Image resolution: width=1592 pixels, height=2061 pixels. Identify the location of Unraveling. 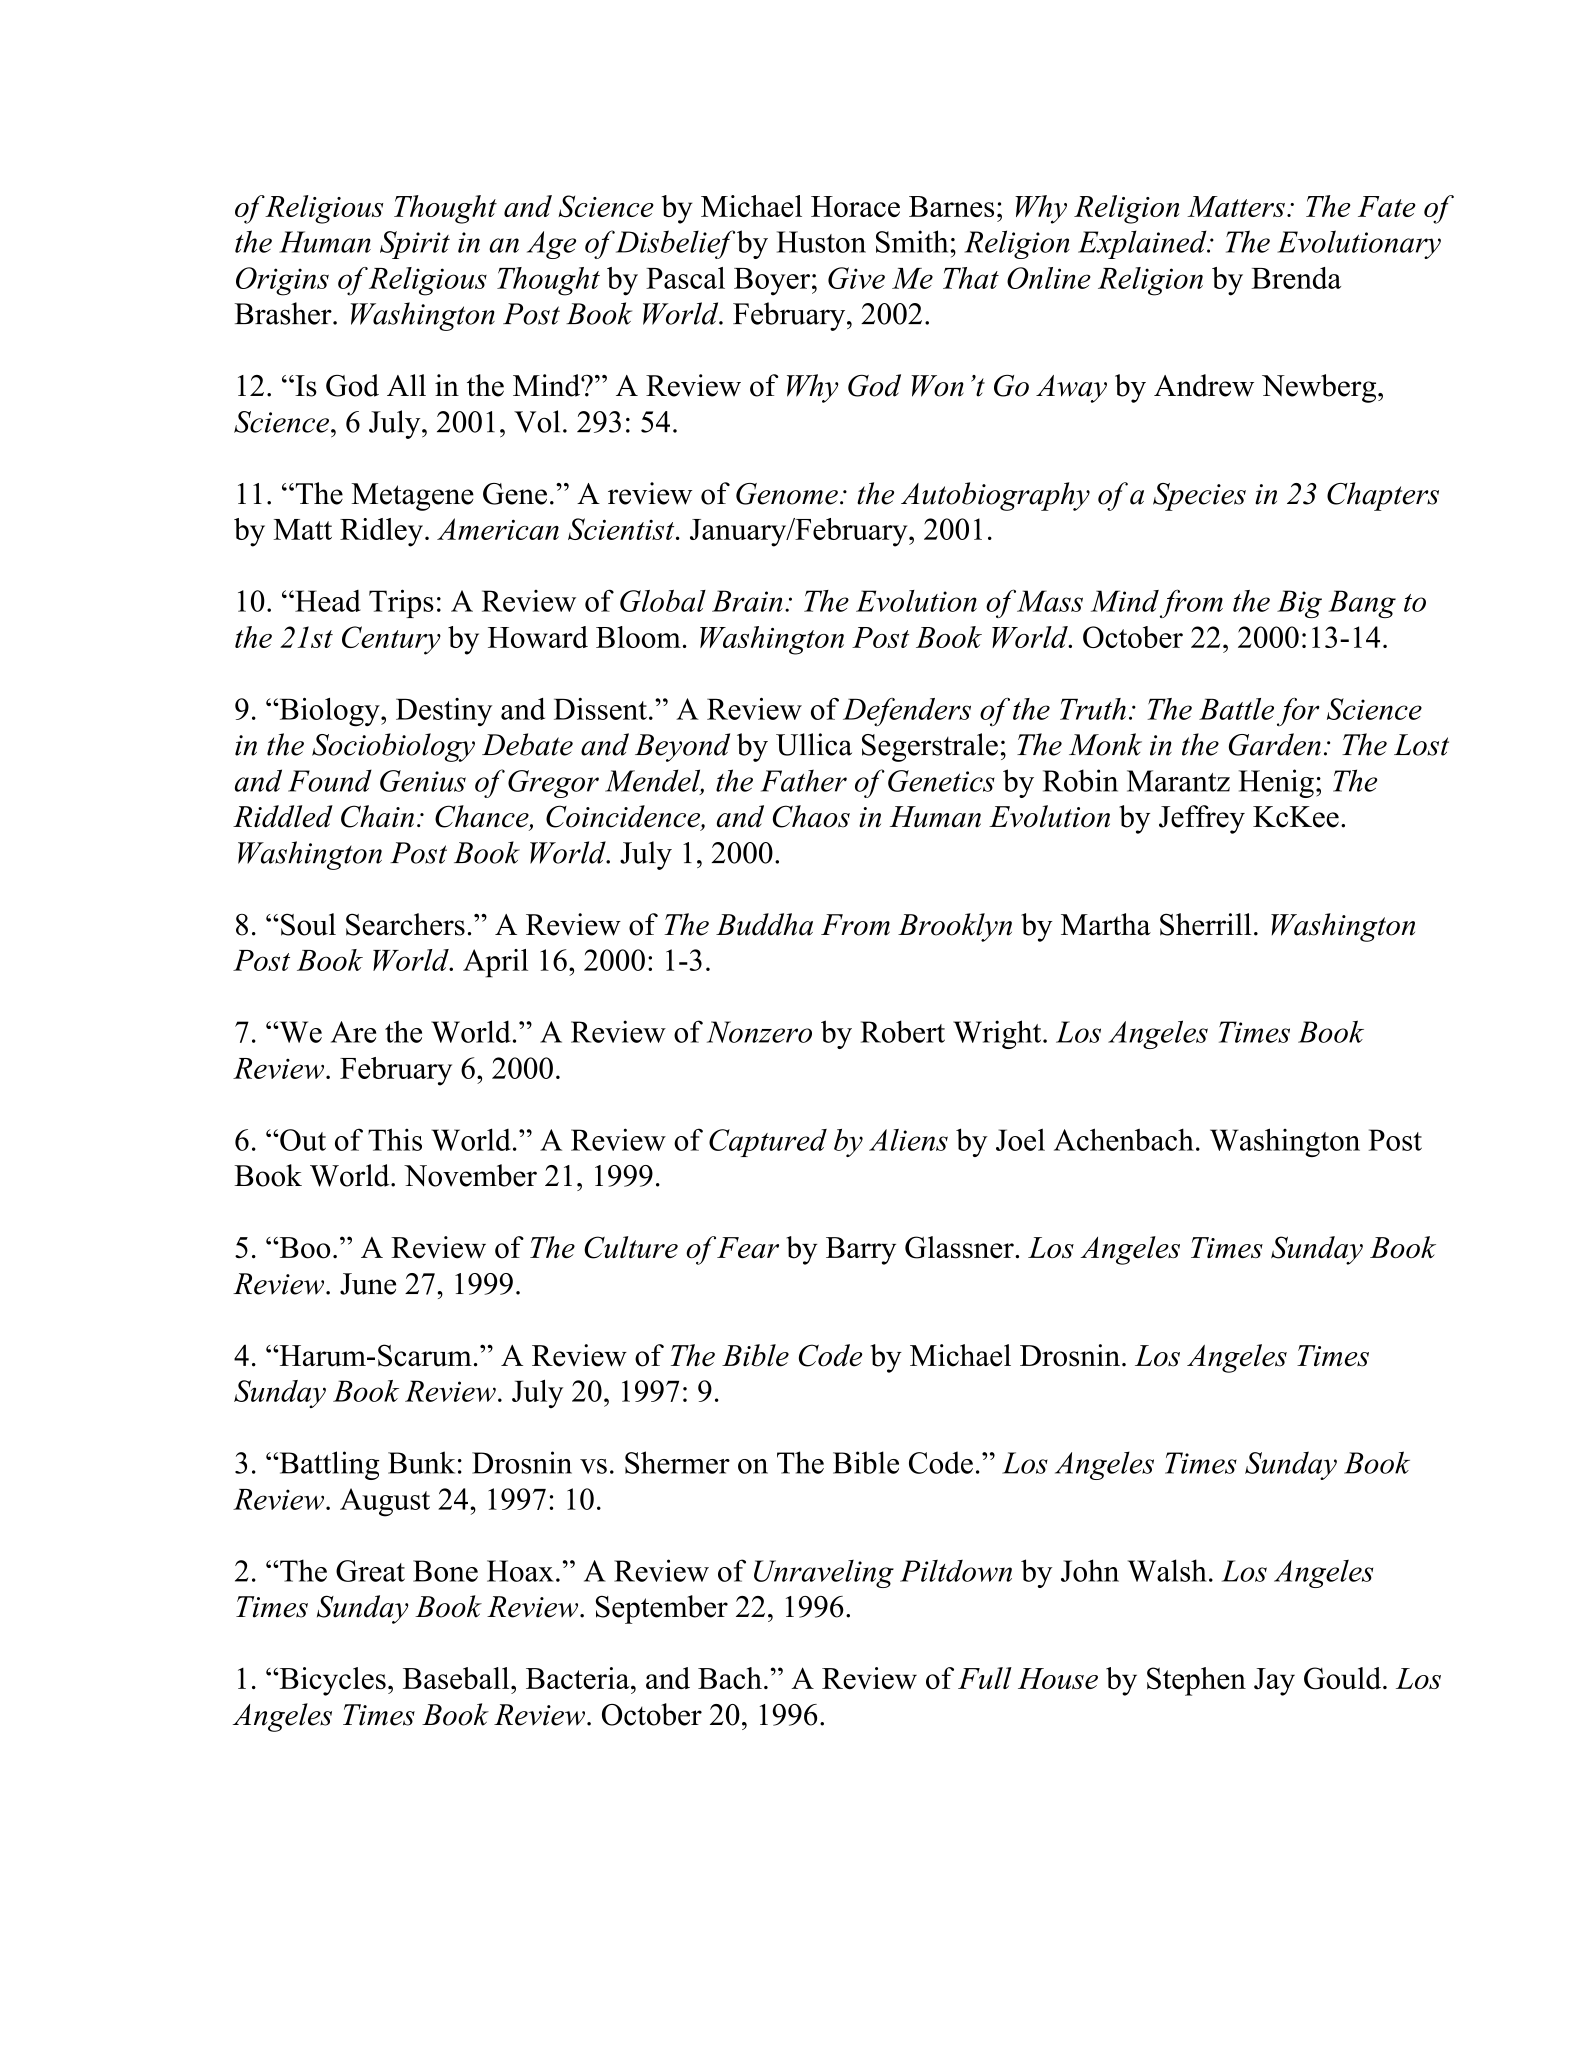
(824, 1574).
